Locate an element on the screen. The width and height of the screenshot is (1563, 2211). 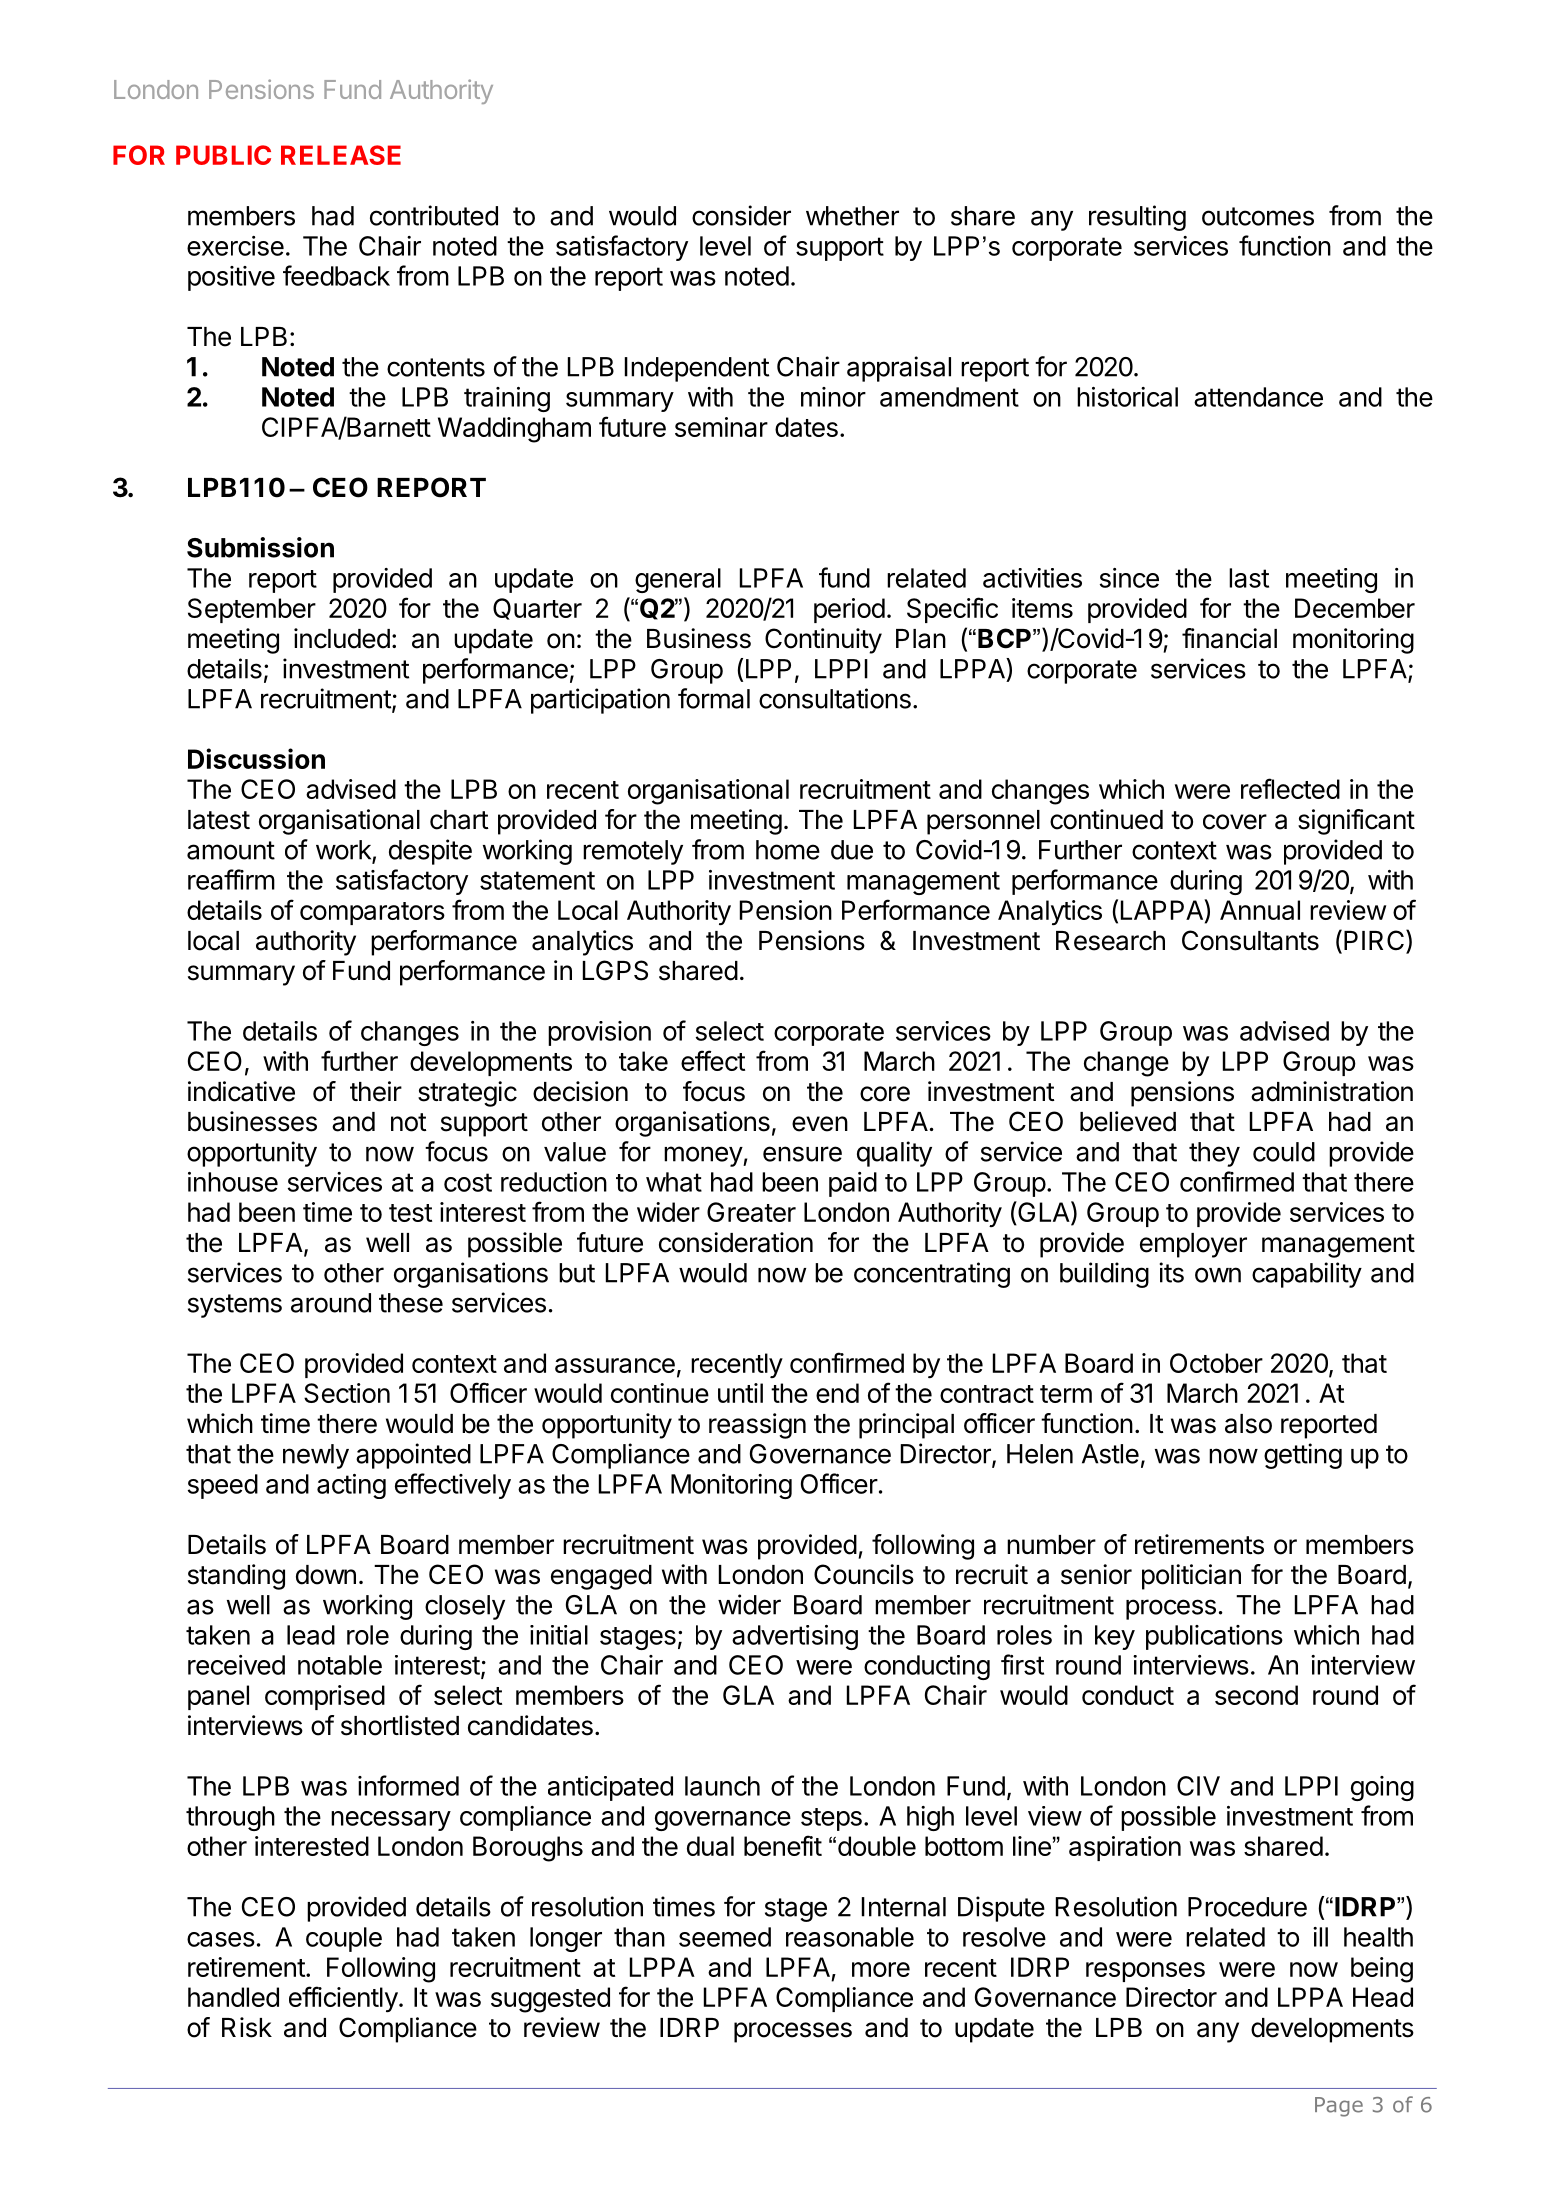
even is located at coordinates (820, 1124).
